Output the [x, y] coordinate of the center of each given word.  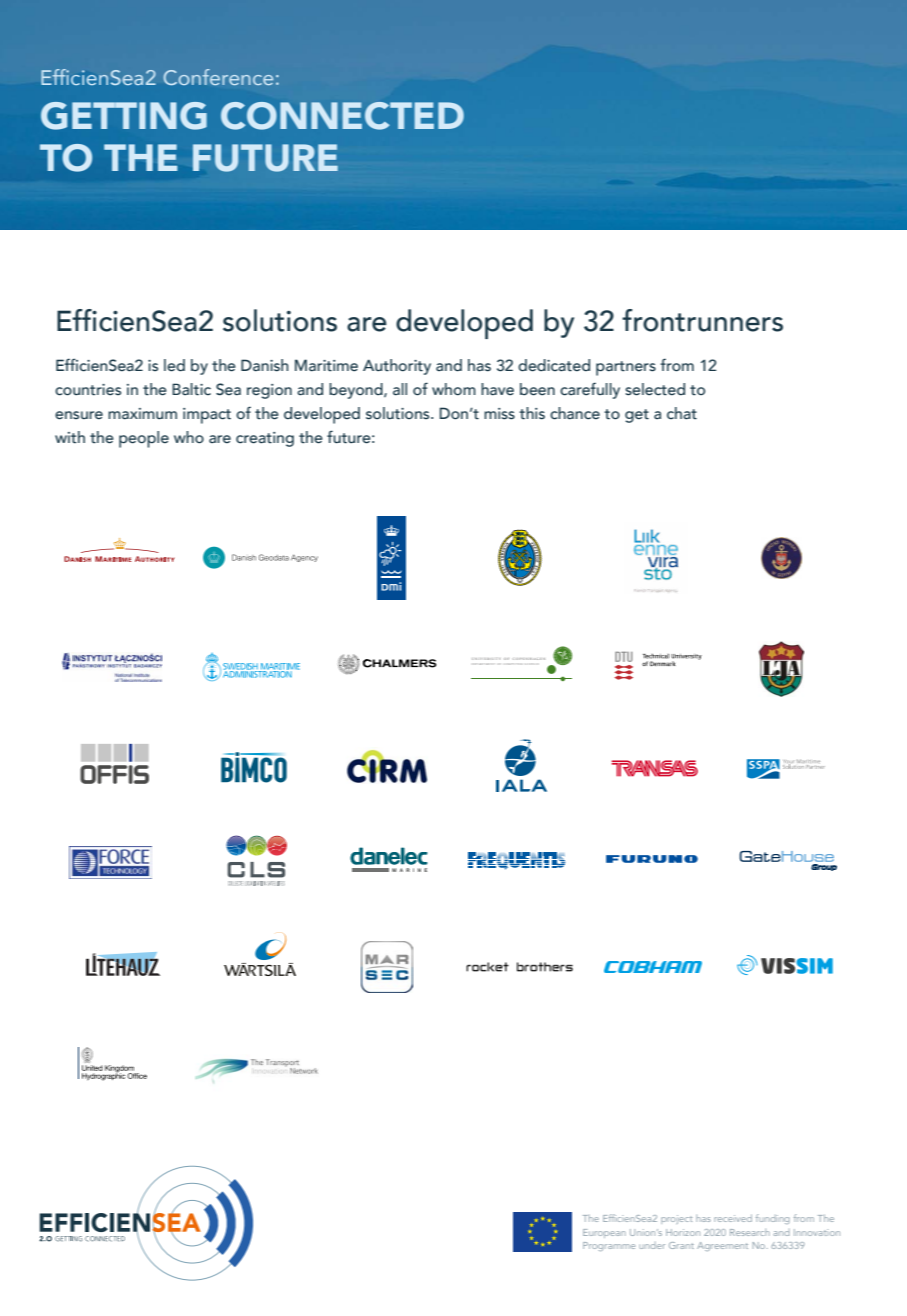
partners [626, 368]
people [144, 439]
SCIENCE [530, 664]
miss [499, 414]
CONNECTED [342, 116]
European [604, 1233]
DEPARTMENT [483, 664]
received [733, 1218]
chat [682, 413]
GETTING [124, 116]
